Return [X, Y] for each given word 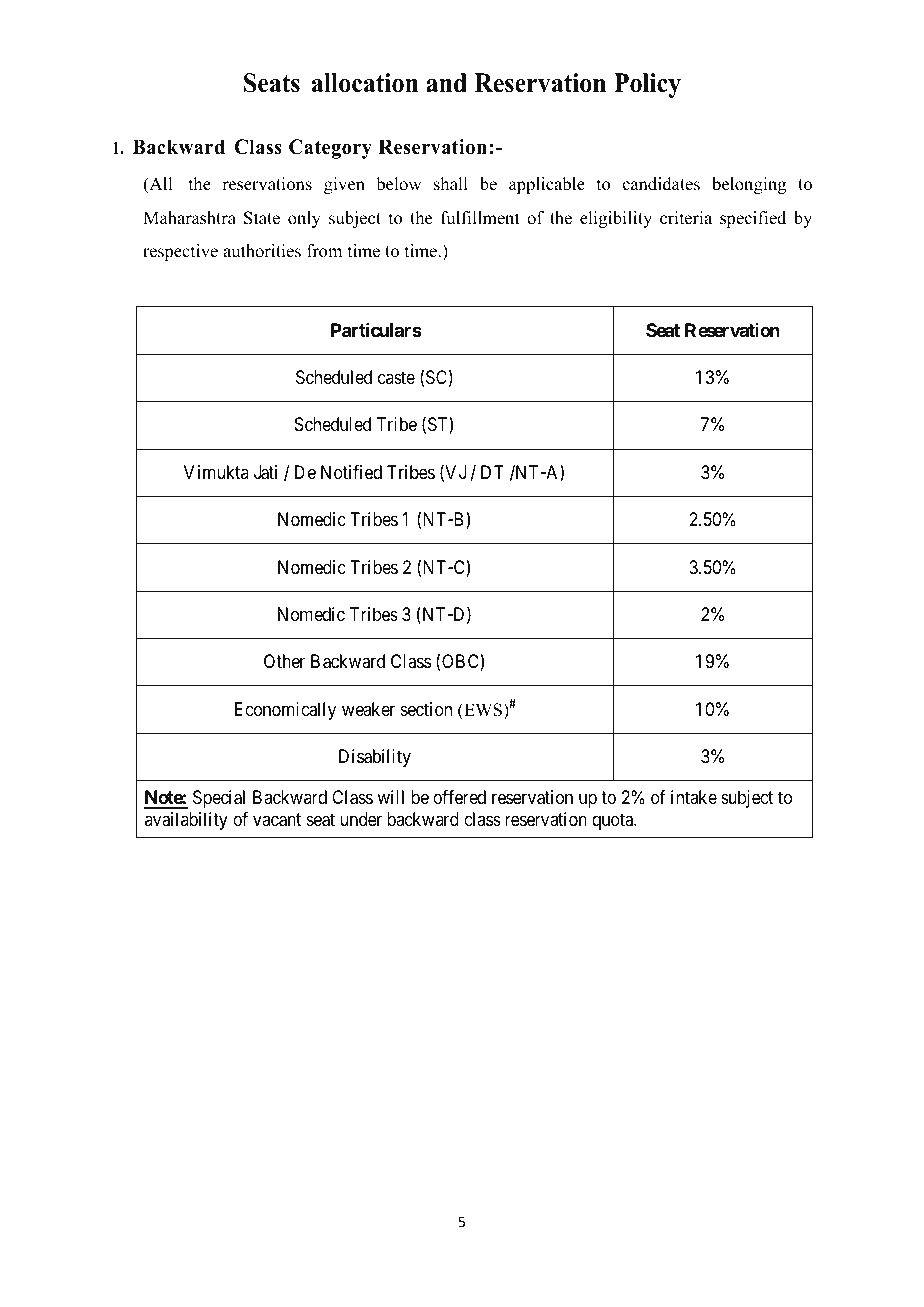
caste [396, 377]
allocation [365, 83]
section [426, 709]
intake [694, 797]
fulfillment [480, 218]
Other [284, 661]
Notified [351, 472]
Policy [647, 85]
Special [219, 799]
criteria [686, 218]
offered [459, 797]
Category [330, 149]
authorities [262, 251]
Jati [265, 472]
